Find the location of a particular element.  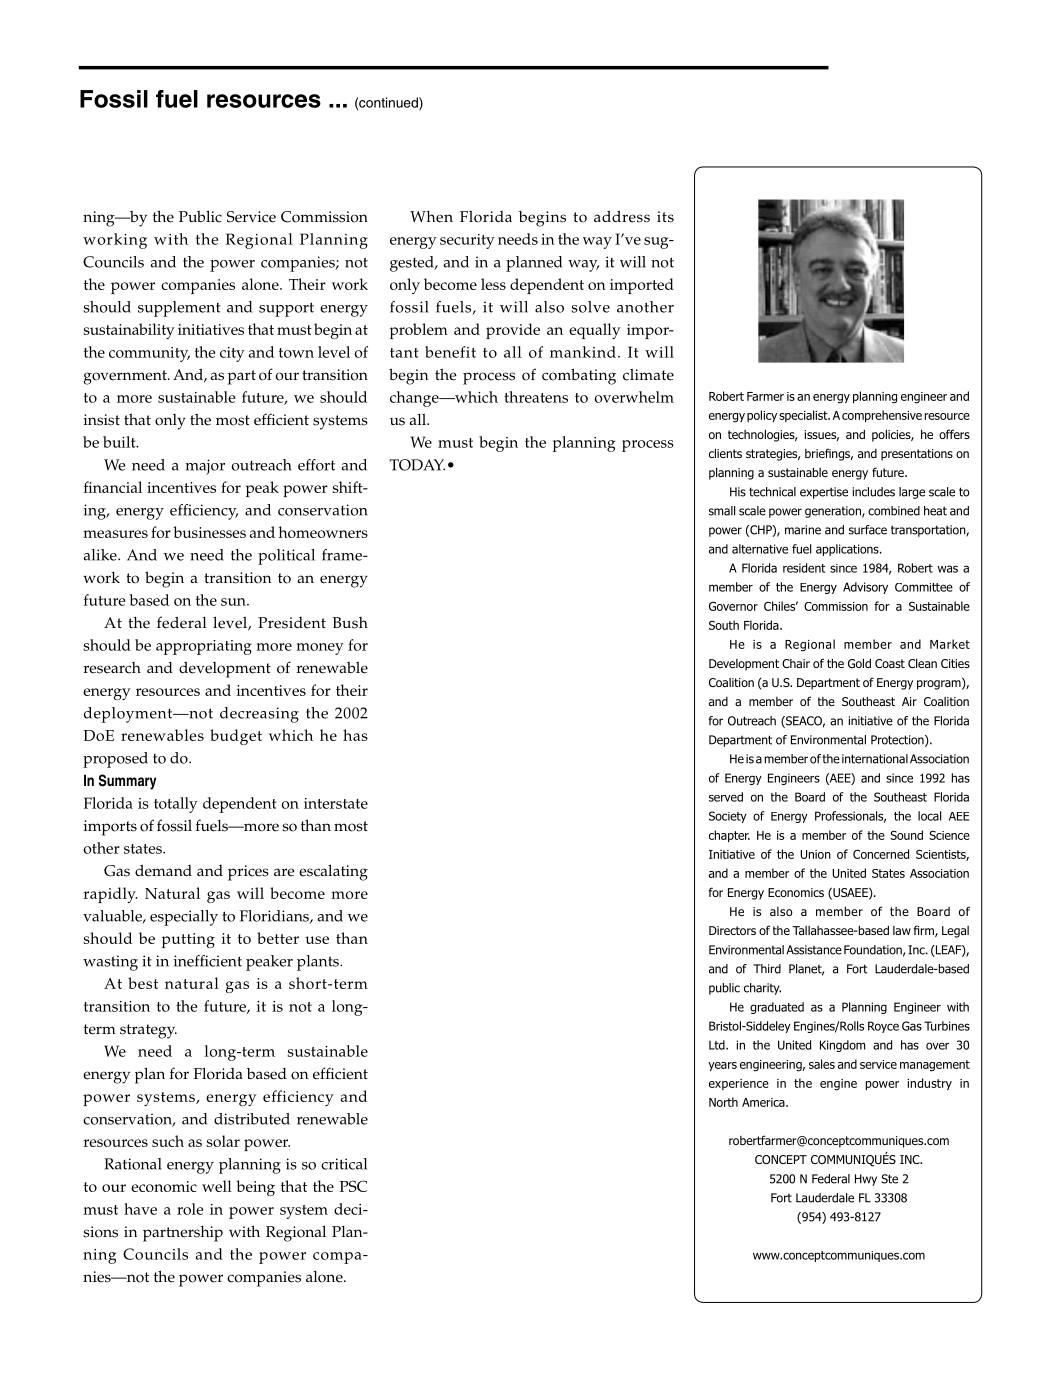

budget is located at coordinates (236, 737).
